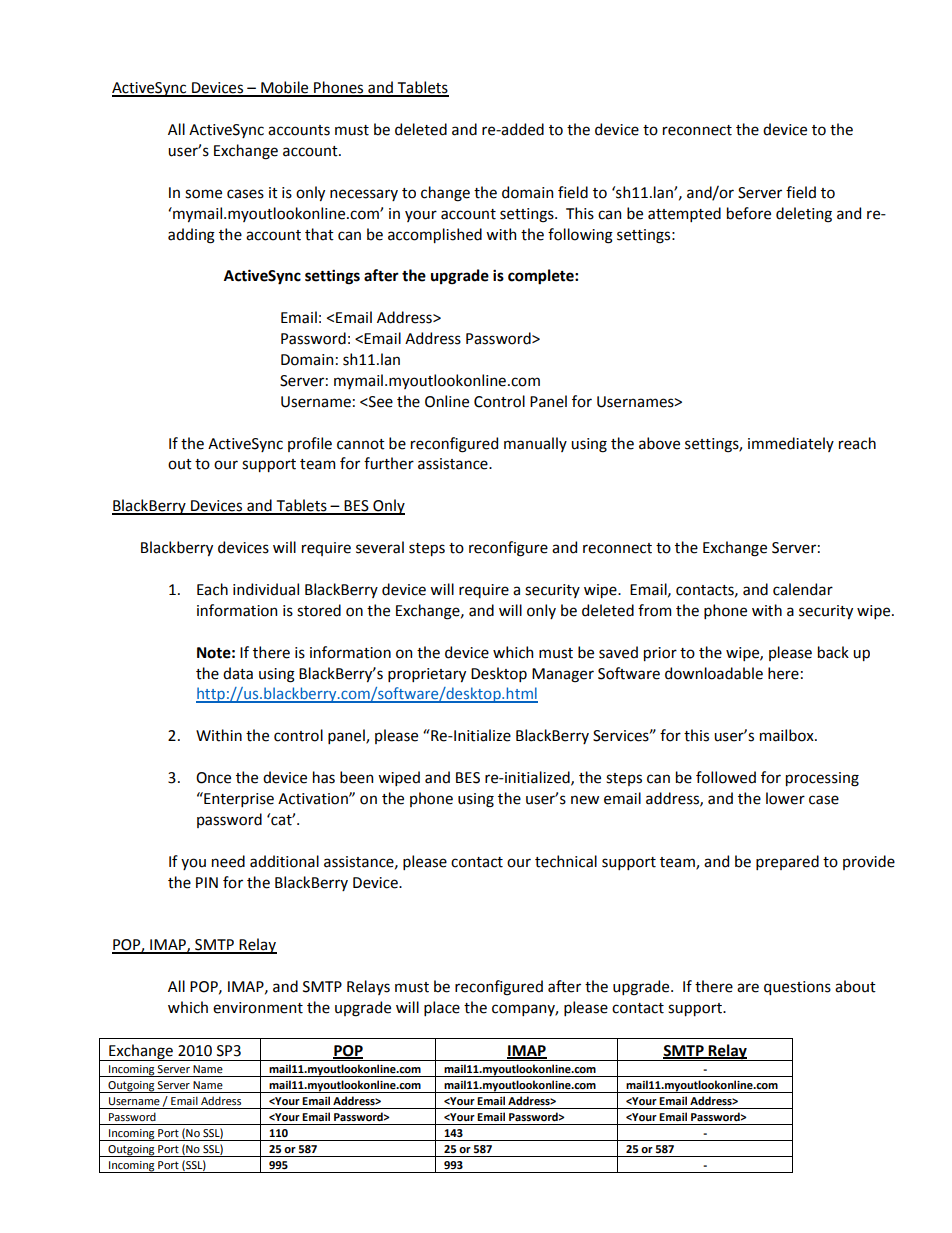 The width and height of the screenshot is (952, 1233). Describe the element at coordinates (833, 652) in the screenshot. I see `back` at that location.
